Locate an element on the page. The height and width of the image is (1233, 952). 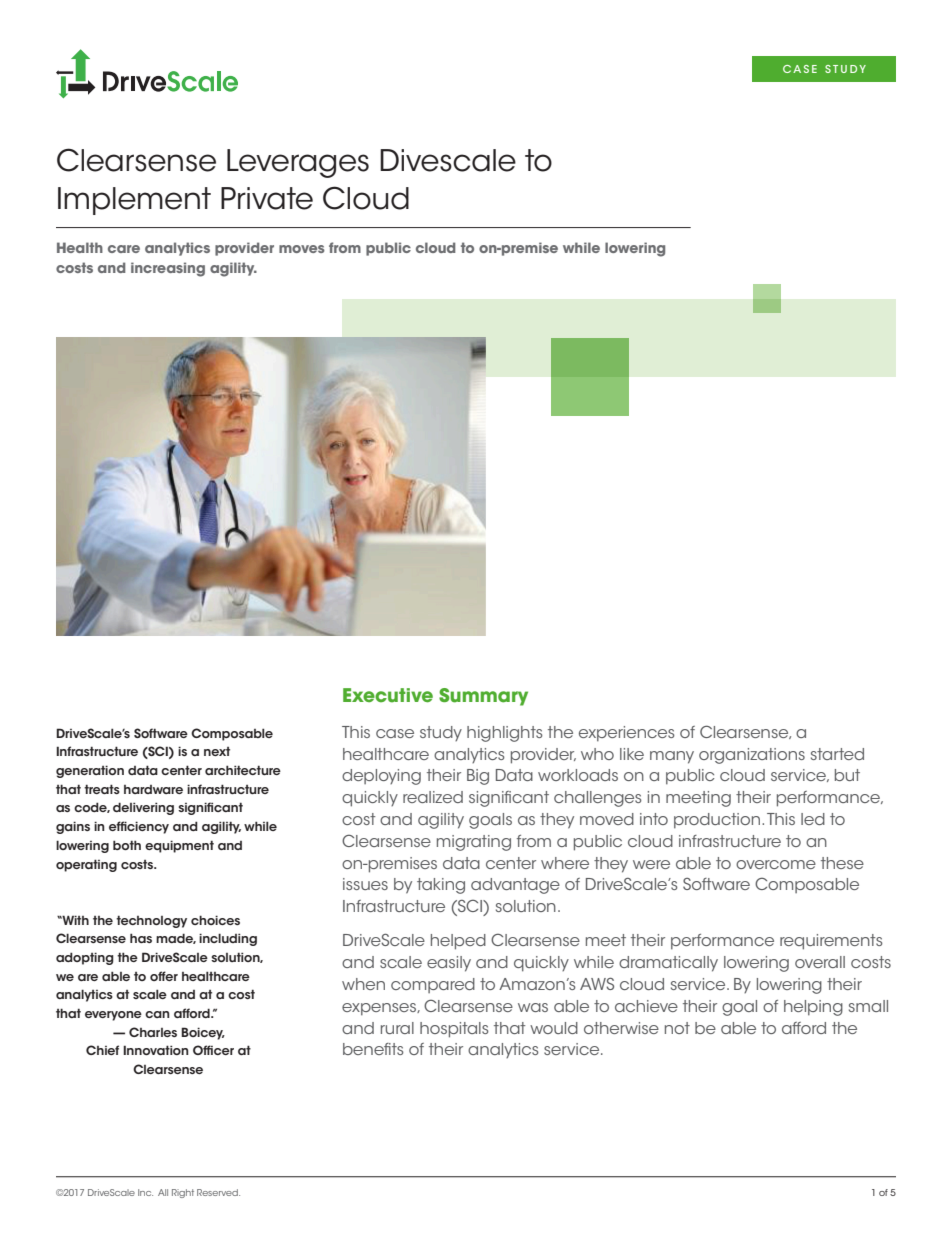
equipment is located at coordinates (179, 846).
